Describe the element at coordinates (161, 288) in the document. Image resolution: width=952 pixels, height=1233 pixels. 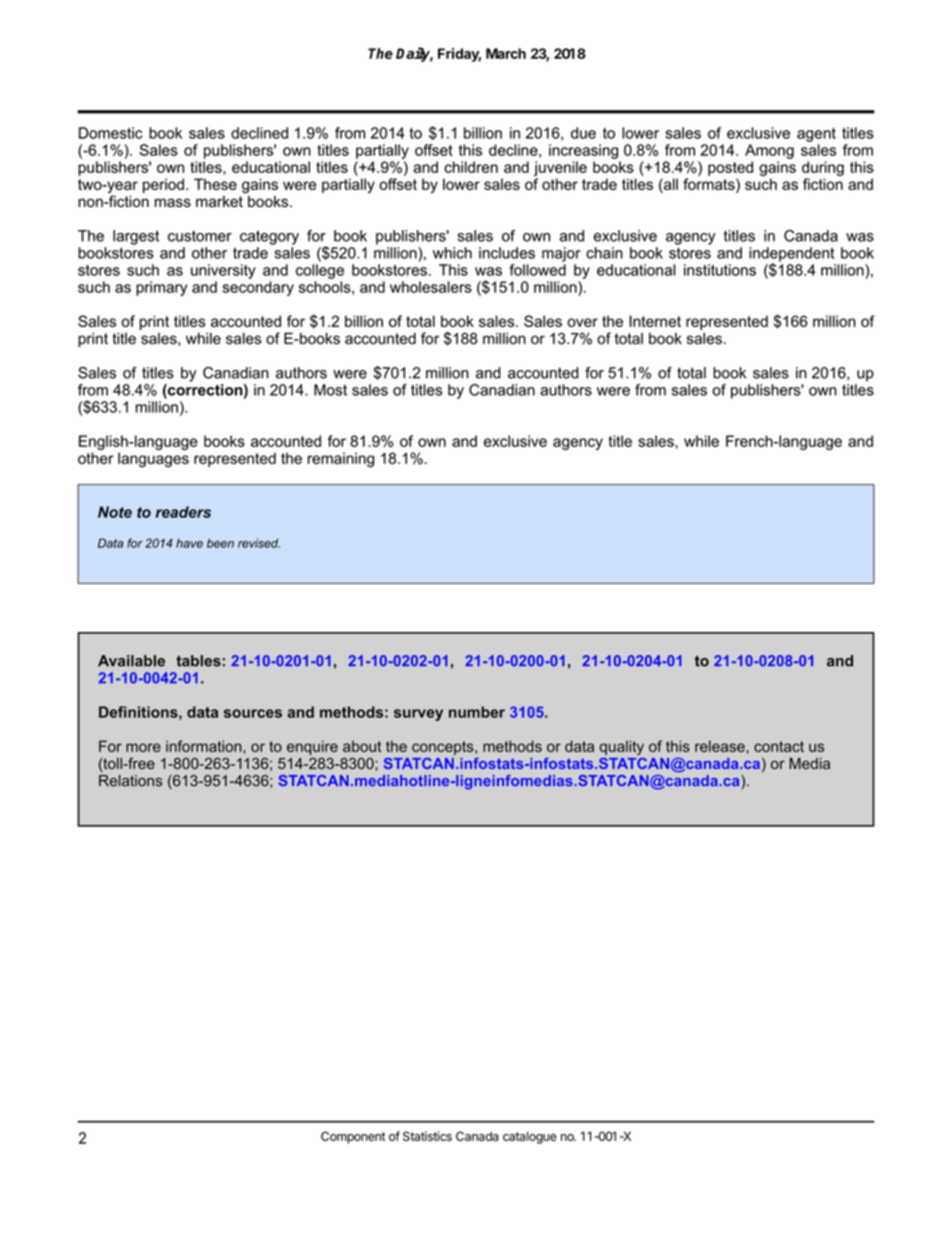
I see `primary` at that location.
